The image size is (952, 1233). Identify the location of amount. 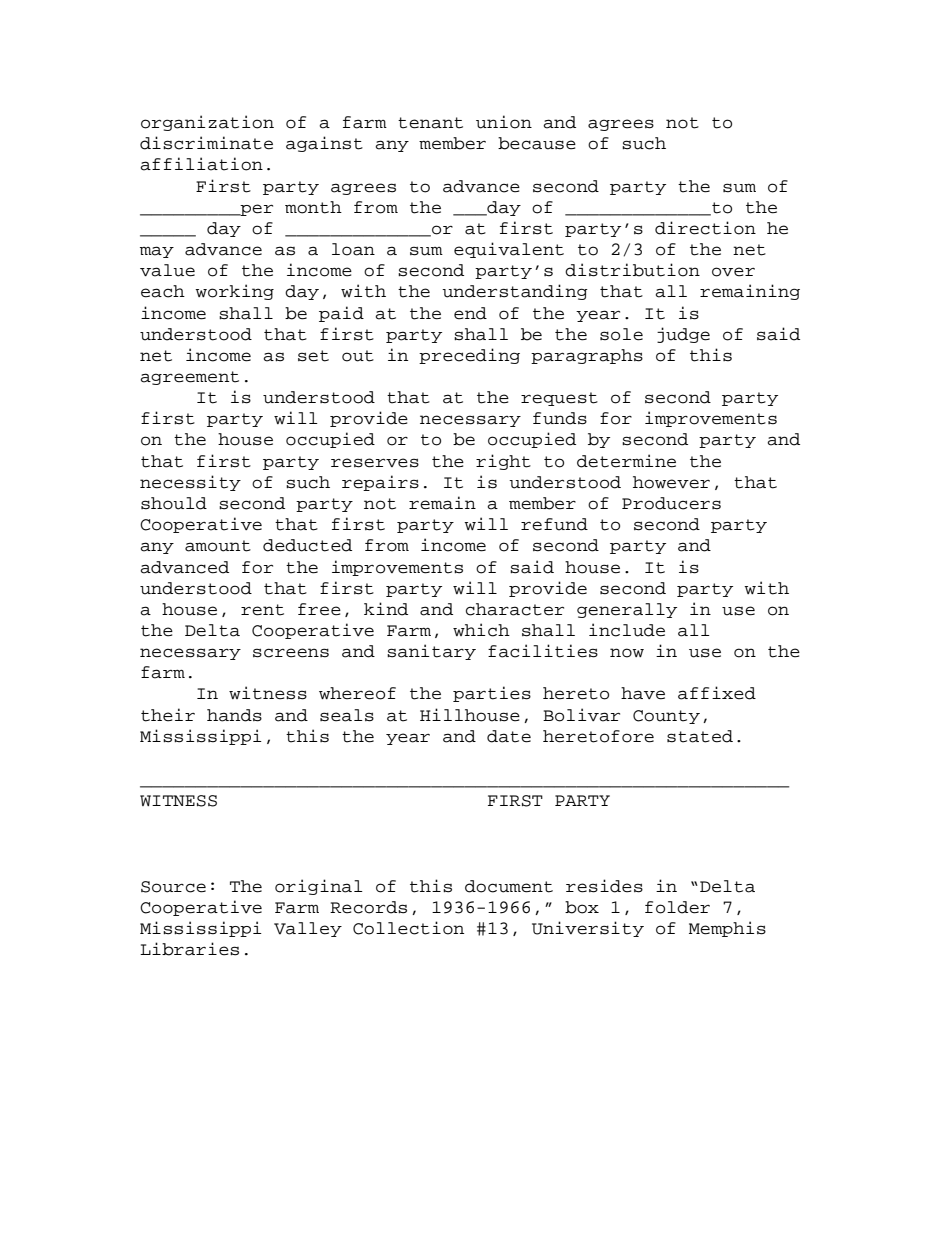
(218, 546).
